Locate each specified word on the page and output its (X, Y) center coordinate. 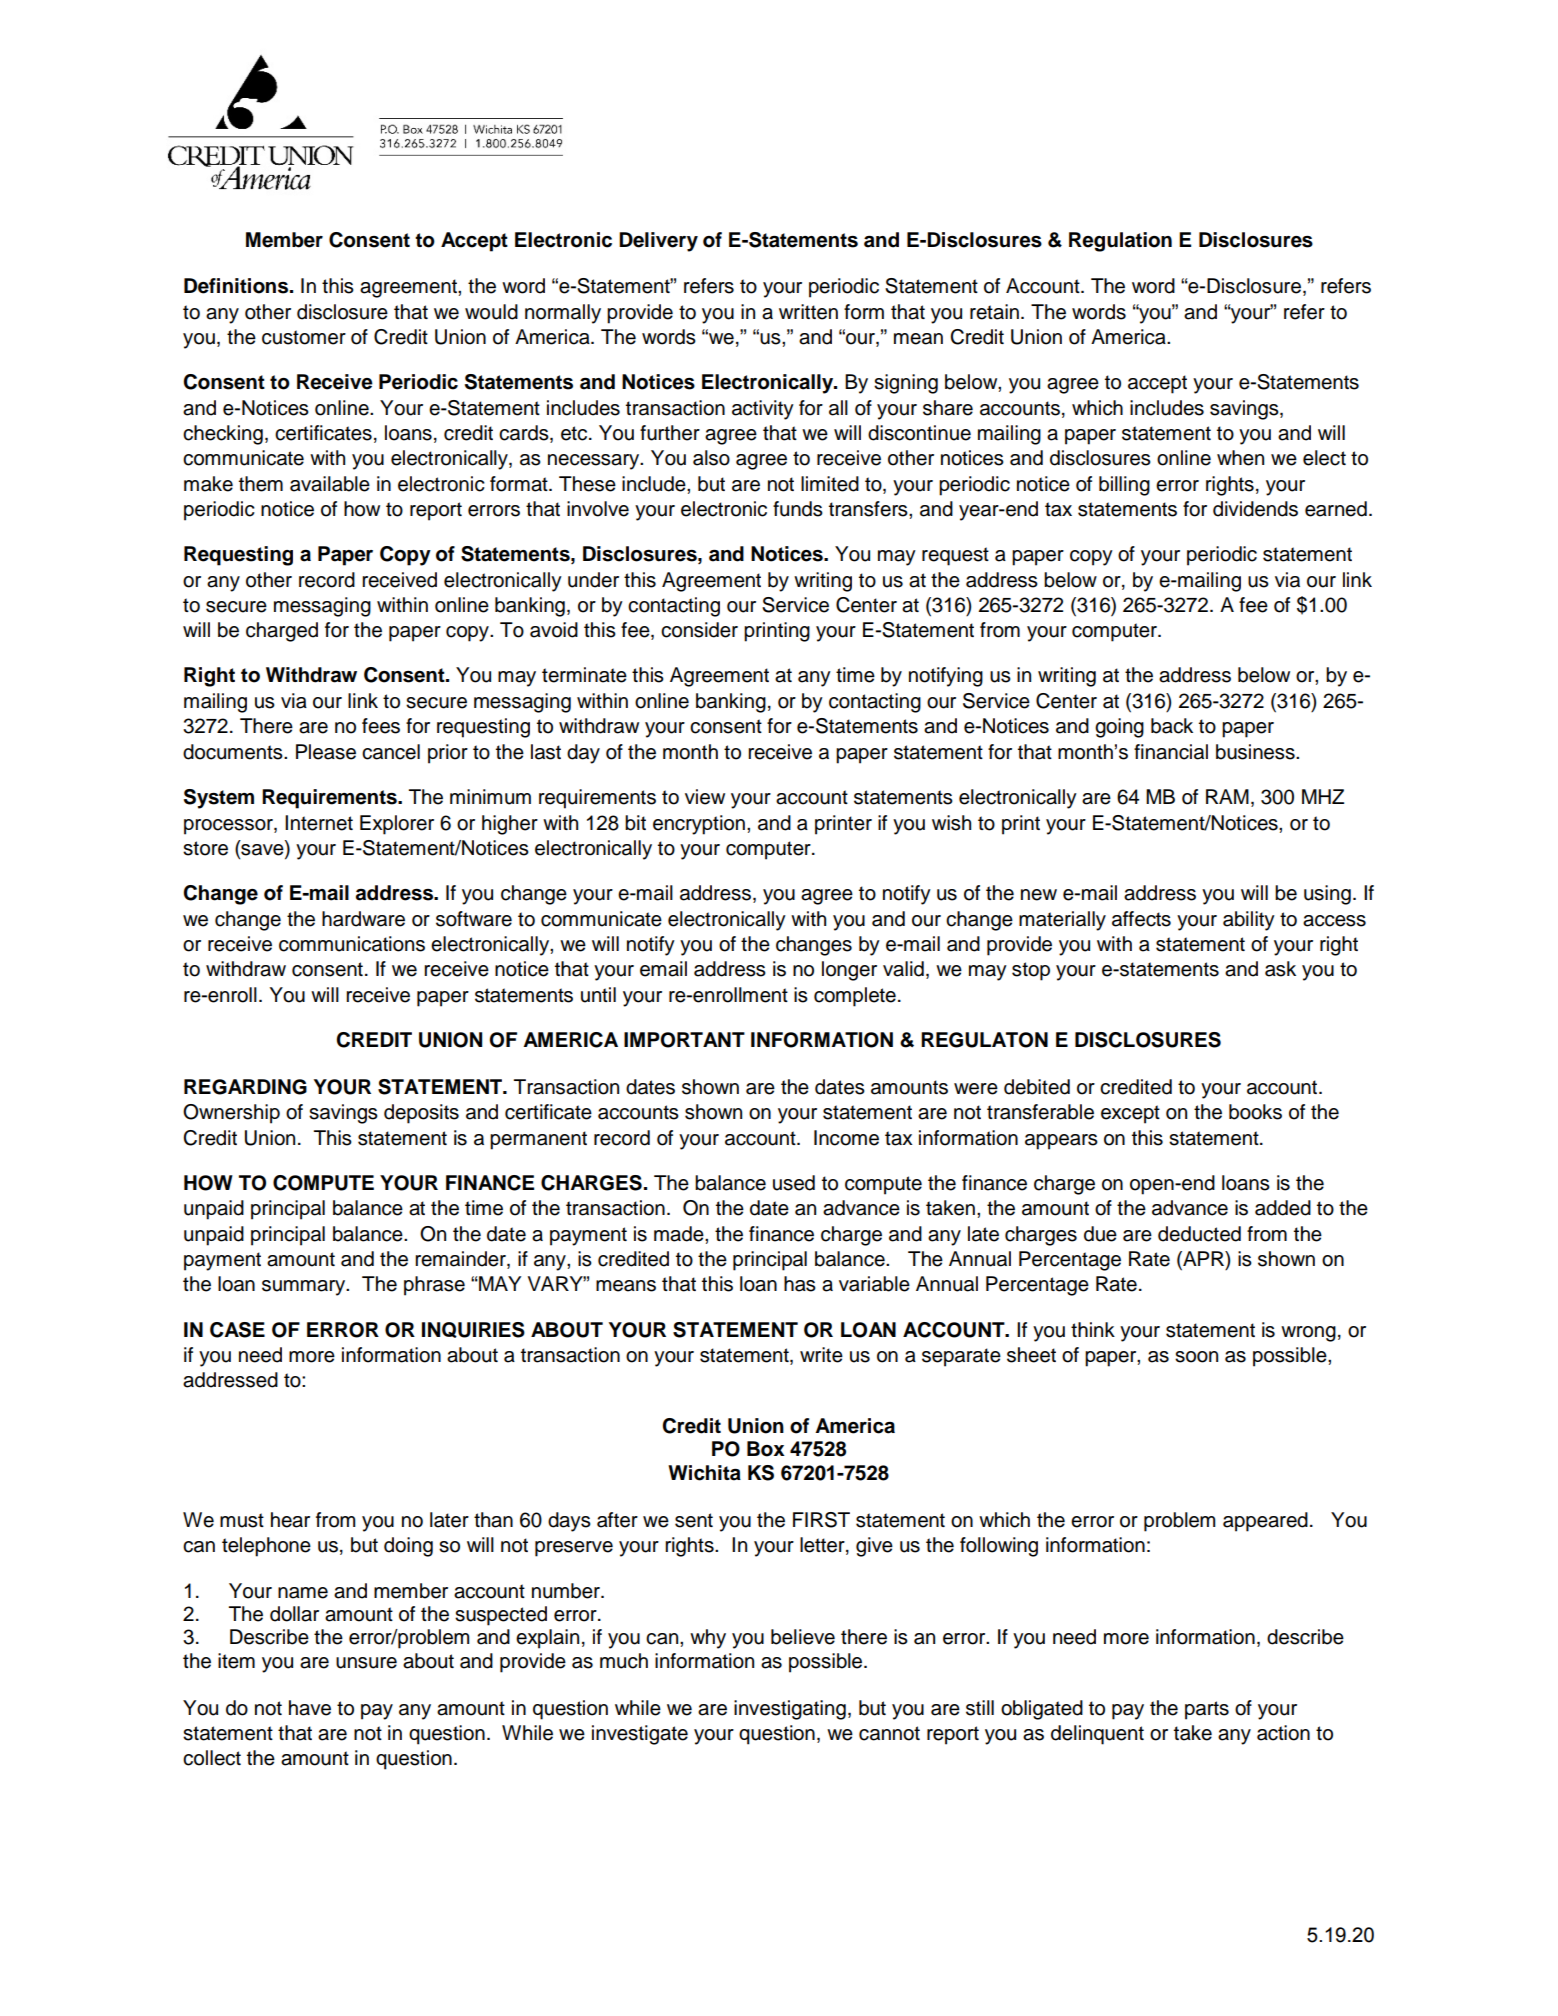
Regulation (1120, 242)
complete (855, 997)
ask (1280, 969)
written (808, 312)
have (310, 1708)
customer (304, 337)
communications (352, 944)
